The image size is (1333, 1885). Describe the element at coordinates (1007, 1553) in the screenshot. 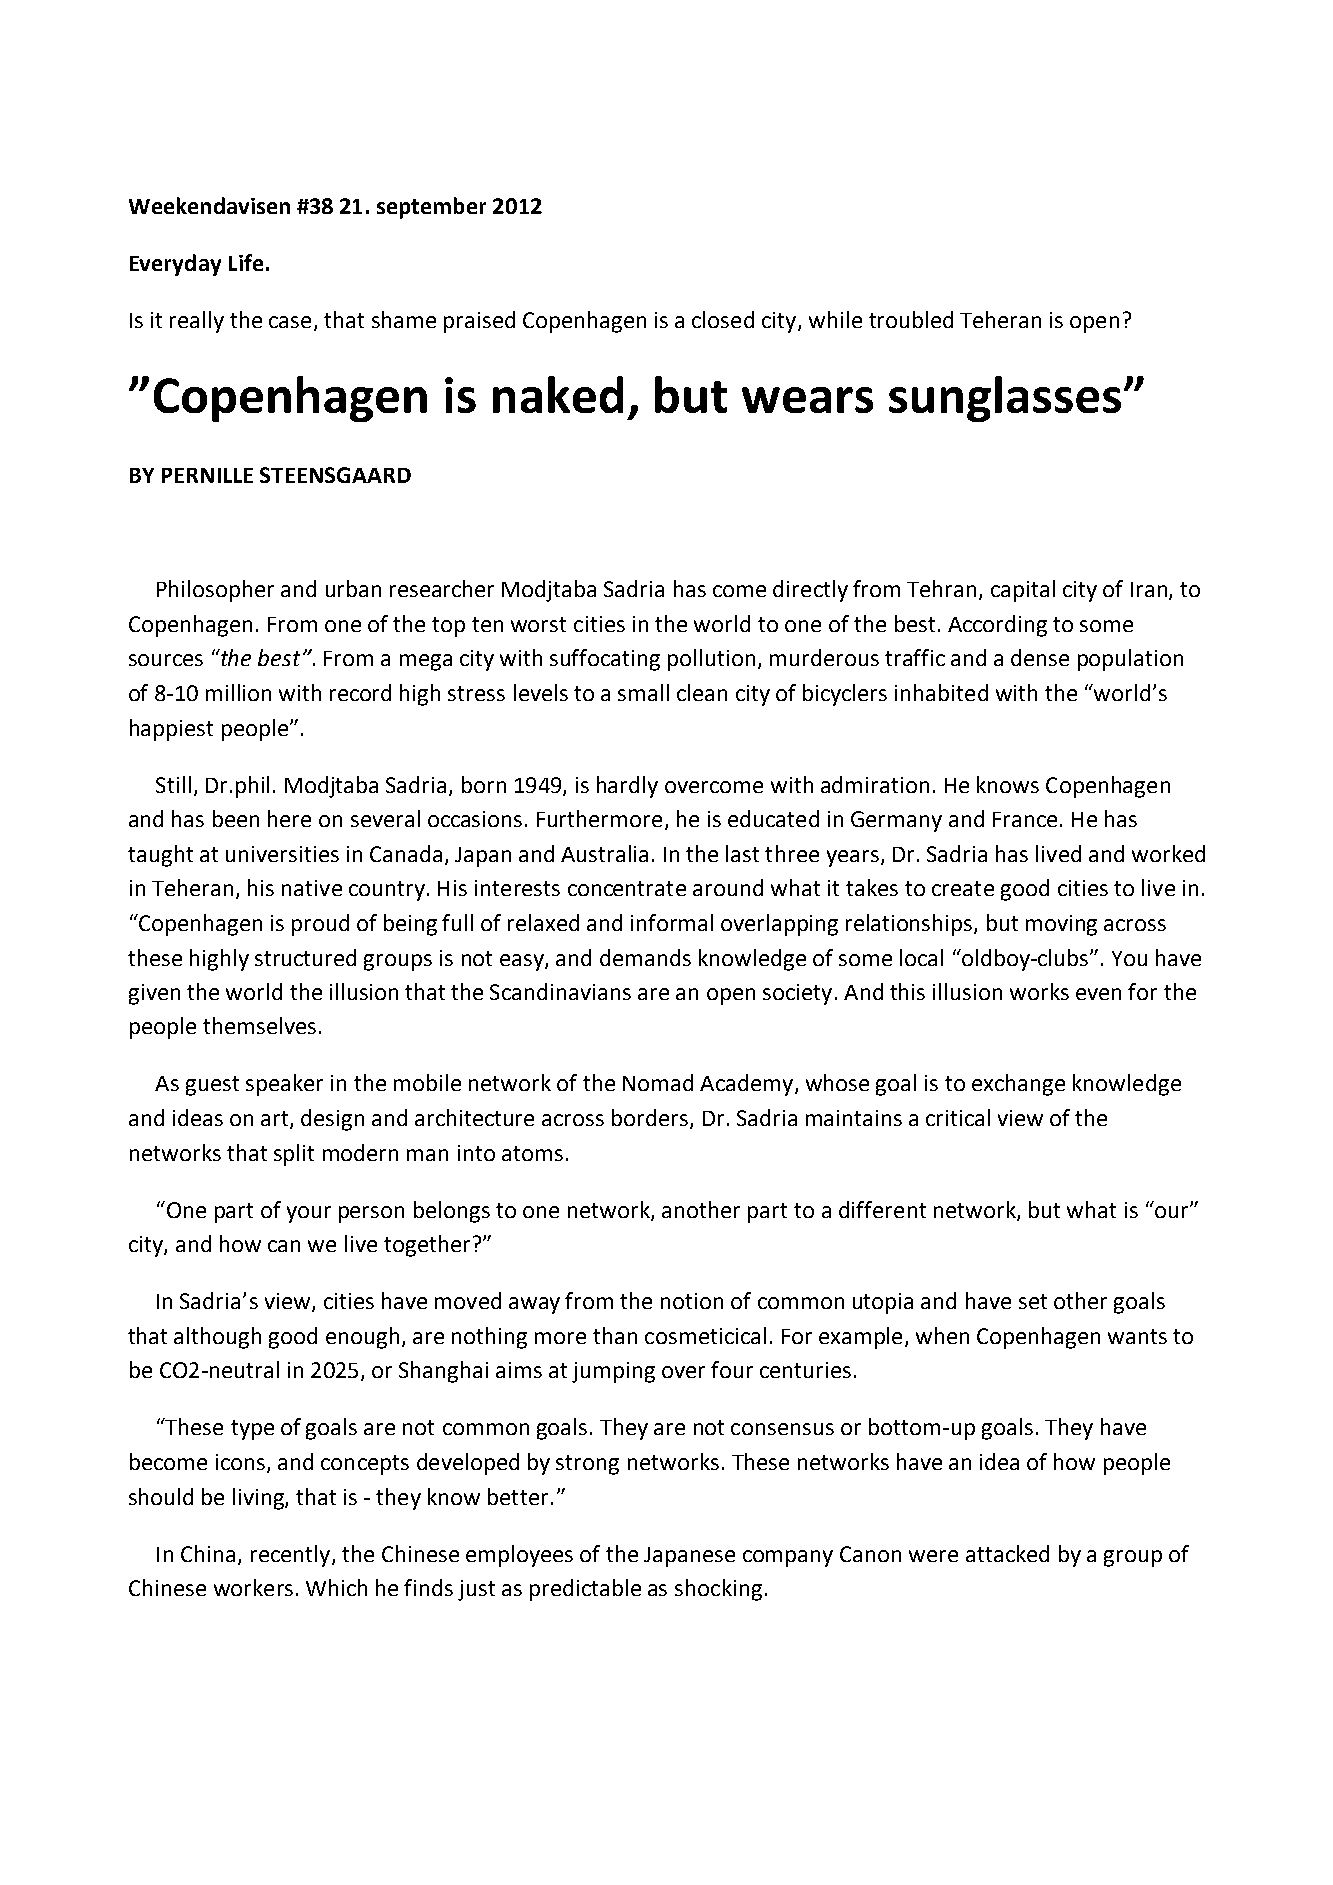

I see `attacked` at that location.
